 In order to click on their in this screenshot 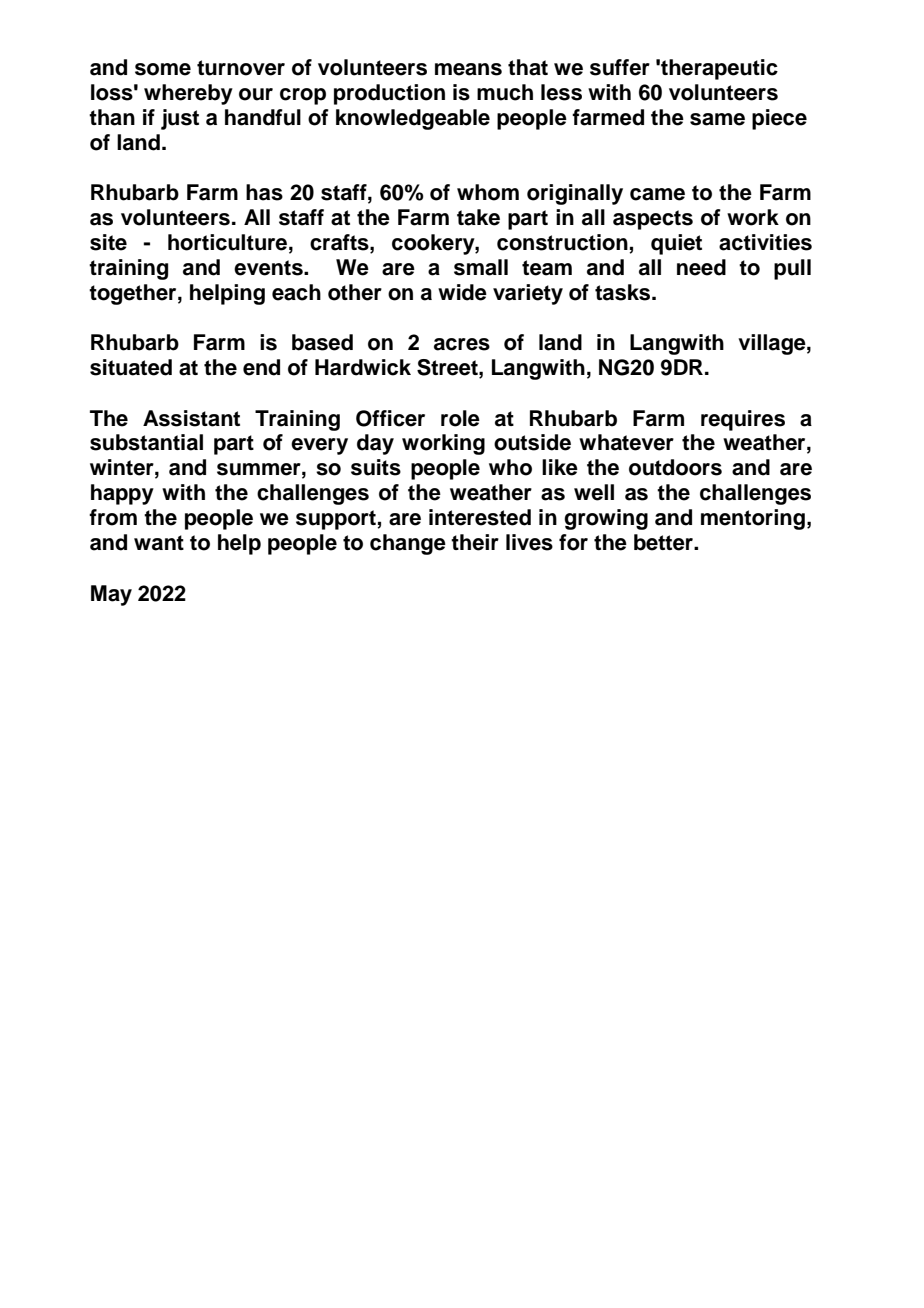, I will do `click(475, 542)`.
